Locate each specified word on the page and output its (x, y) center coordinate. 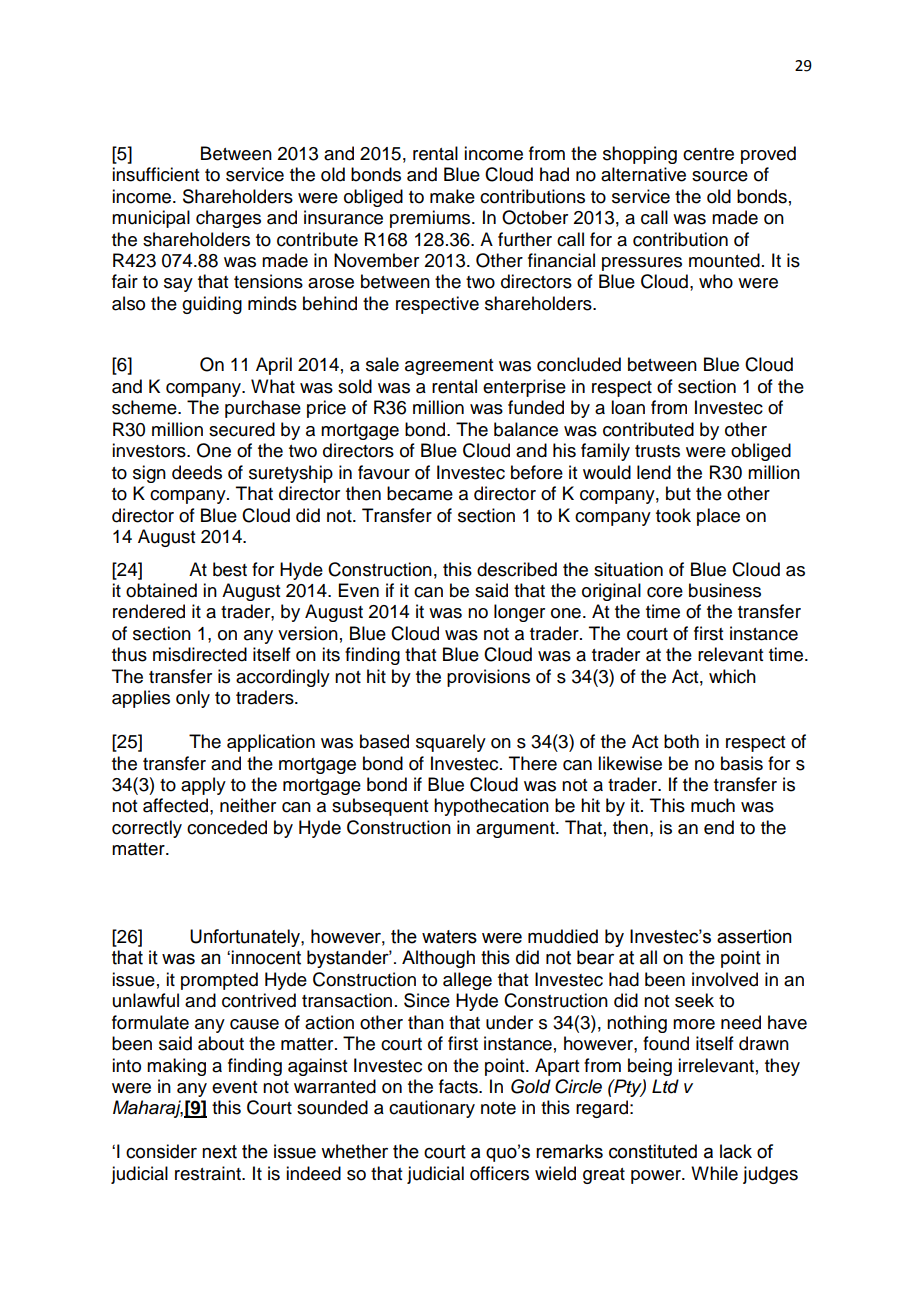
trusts (657, 451)
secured (242, 429)
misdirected (200, 654)
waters (449, 937)
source (720, 176)
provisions (488, 678)
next (219, 1152)
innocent (266, 957)
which (732, 676)
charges (228, 219)
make (452, 196)
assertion (754, 936)
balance (526, 429)
